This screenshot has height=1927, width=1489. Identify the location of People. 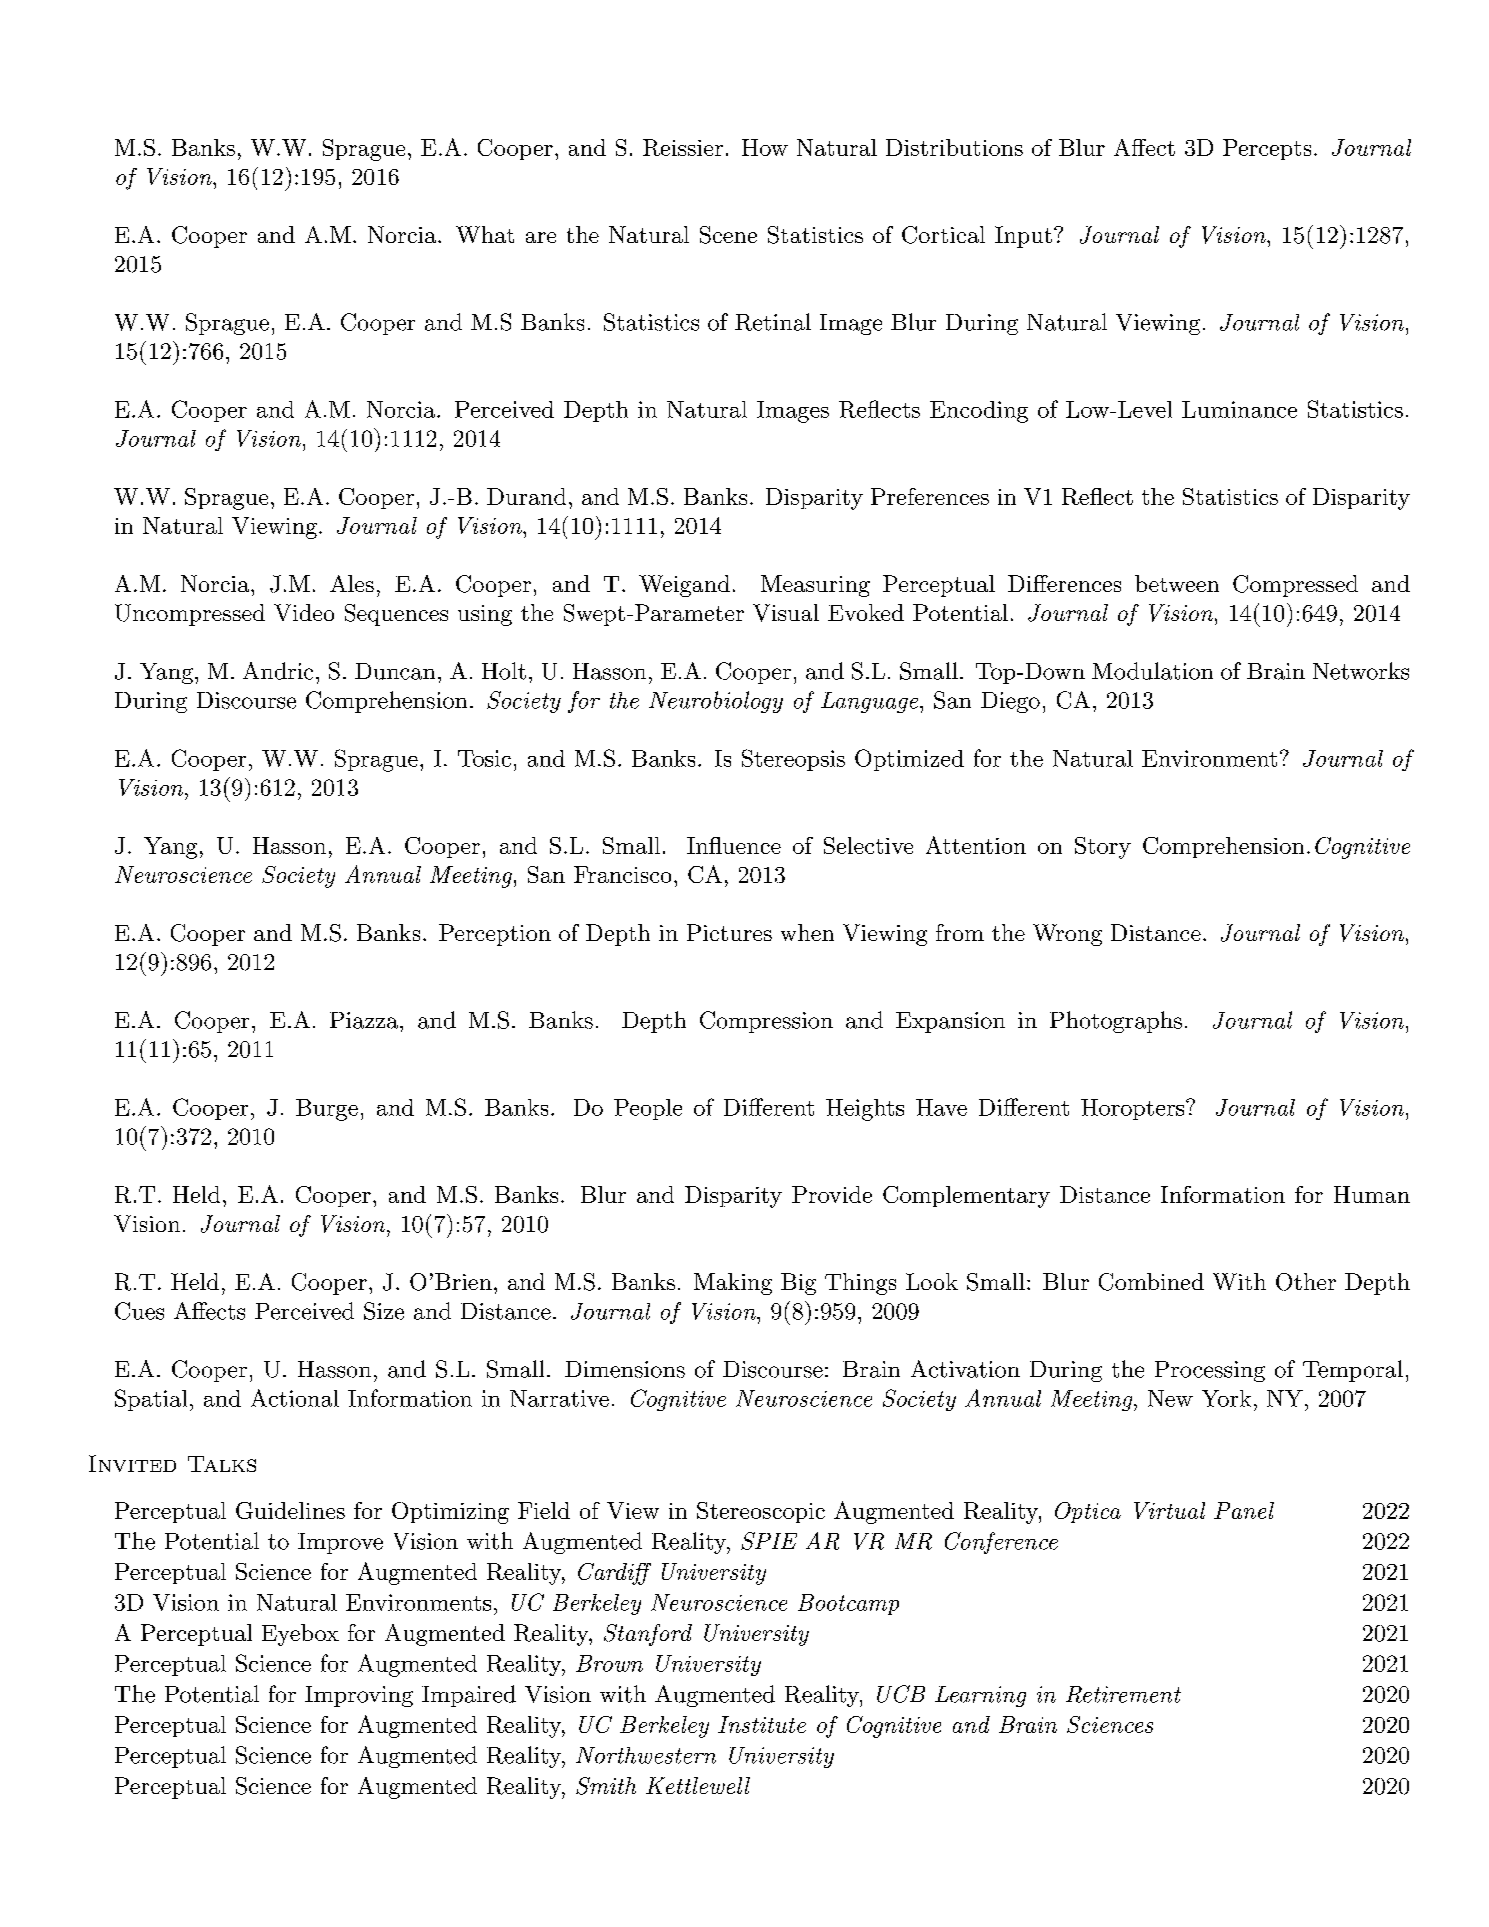
(648, 1109).
